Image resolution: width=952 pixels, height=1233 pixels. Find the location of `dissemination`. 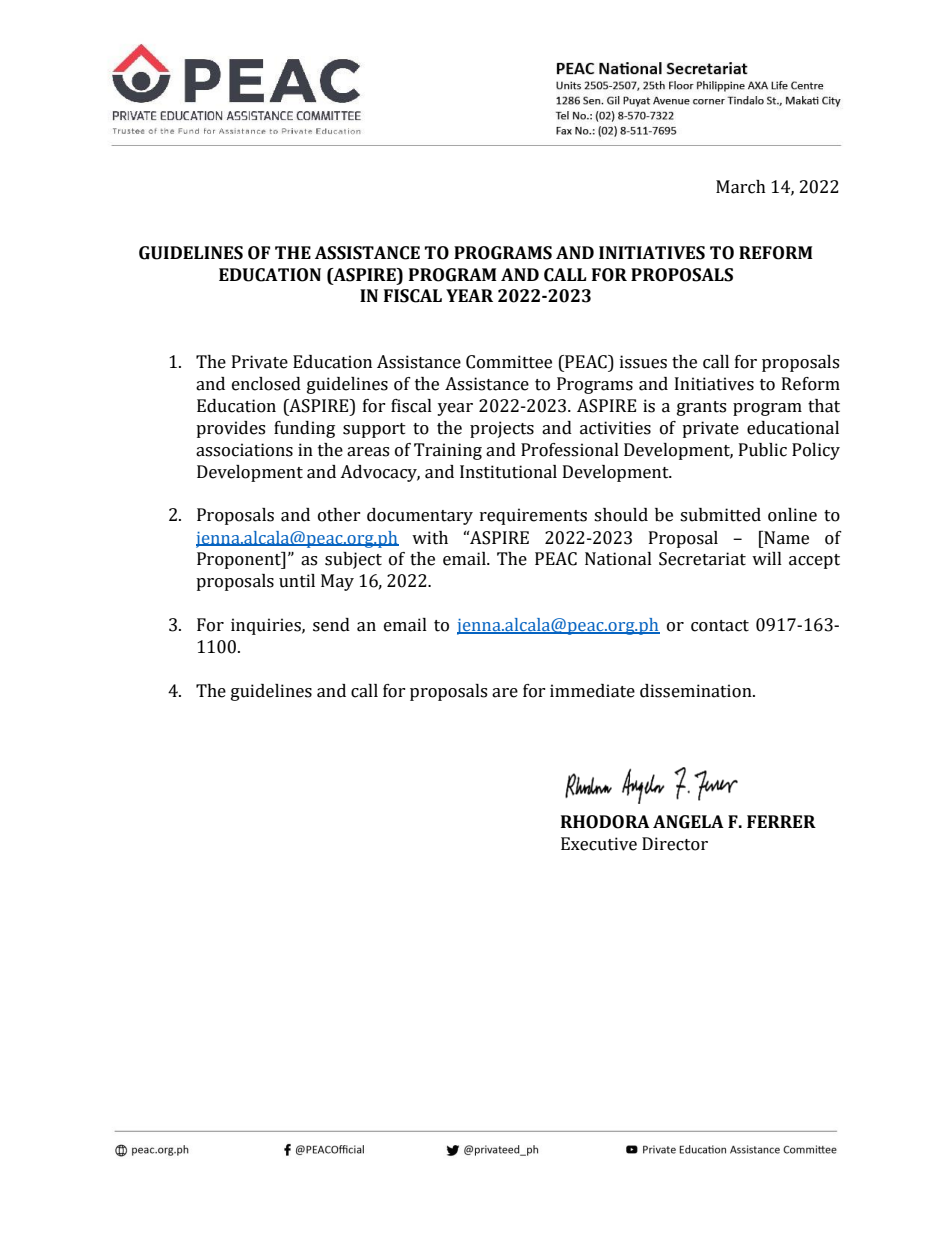

dissemination is located at coordinates (697, 691).
